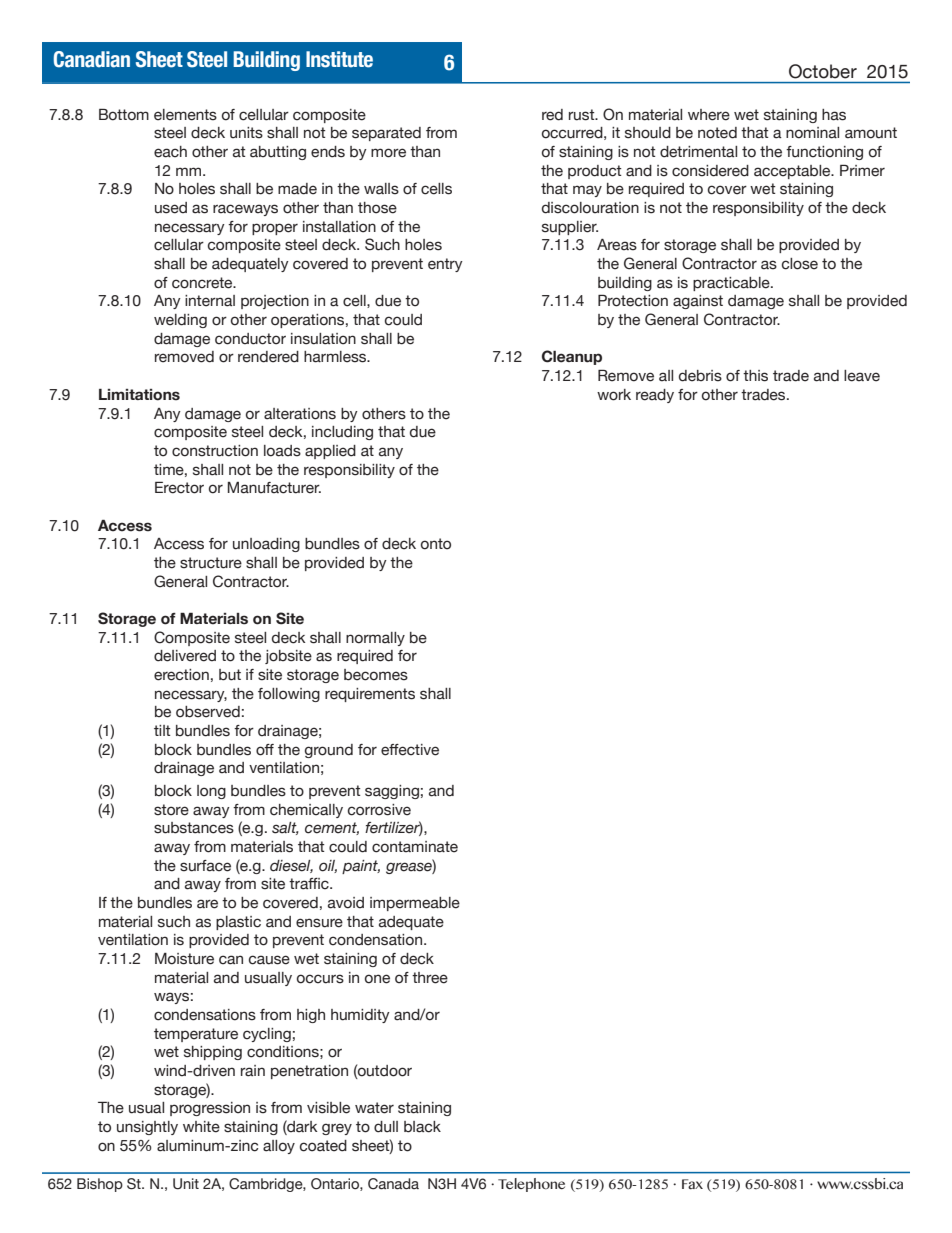  Describe the element at coordinates (185, 656) in the document. I see `delivered` at that location.
